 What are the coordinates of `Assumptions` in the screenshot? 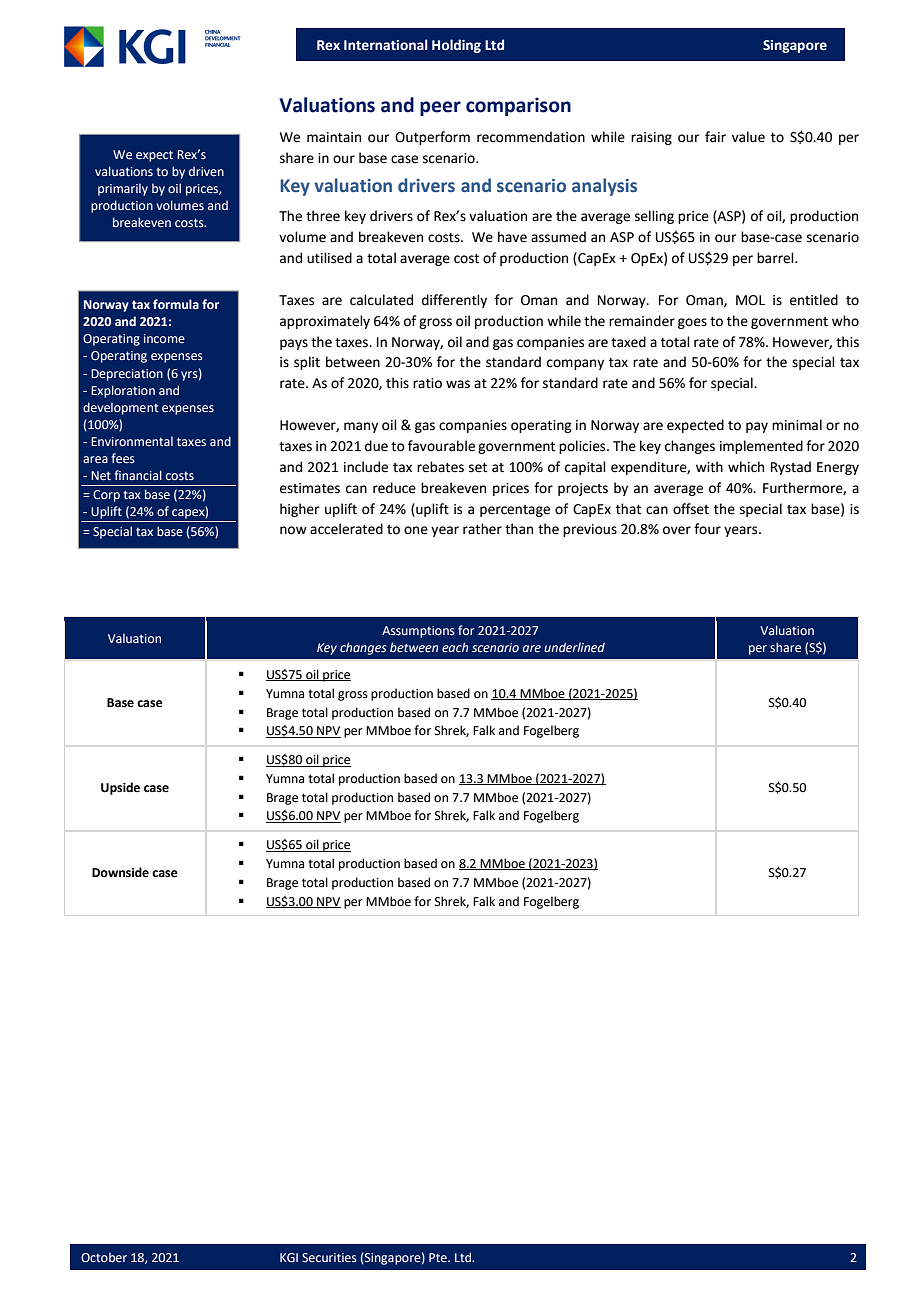 It's located at (418, 632).
